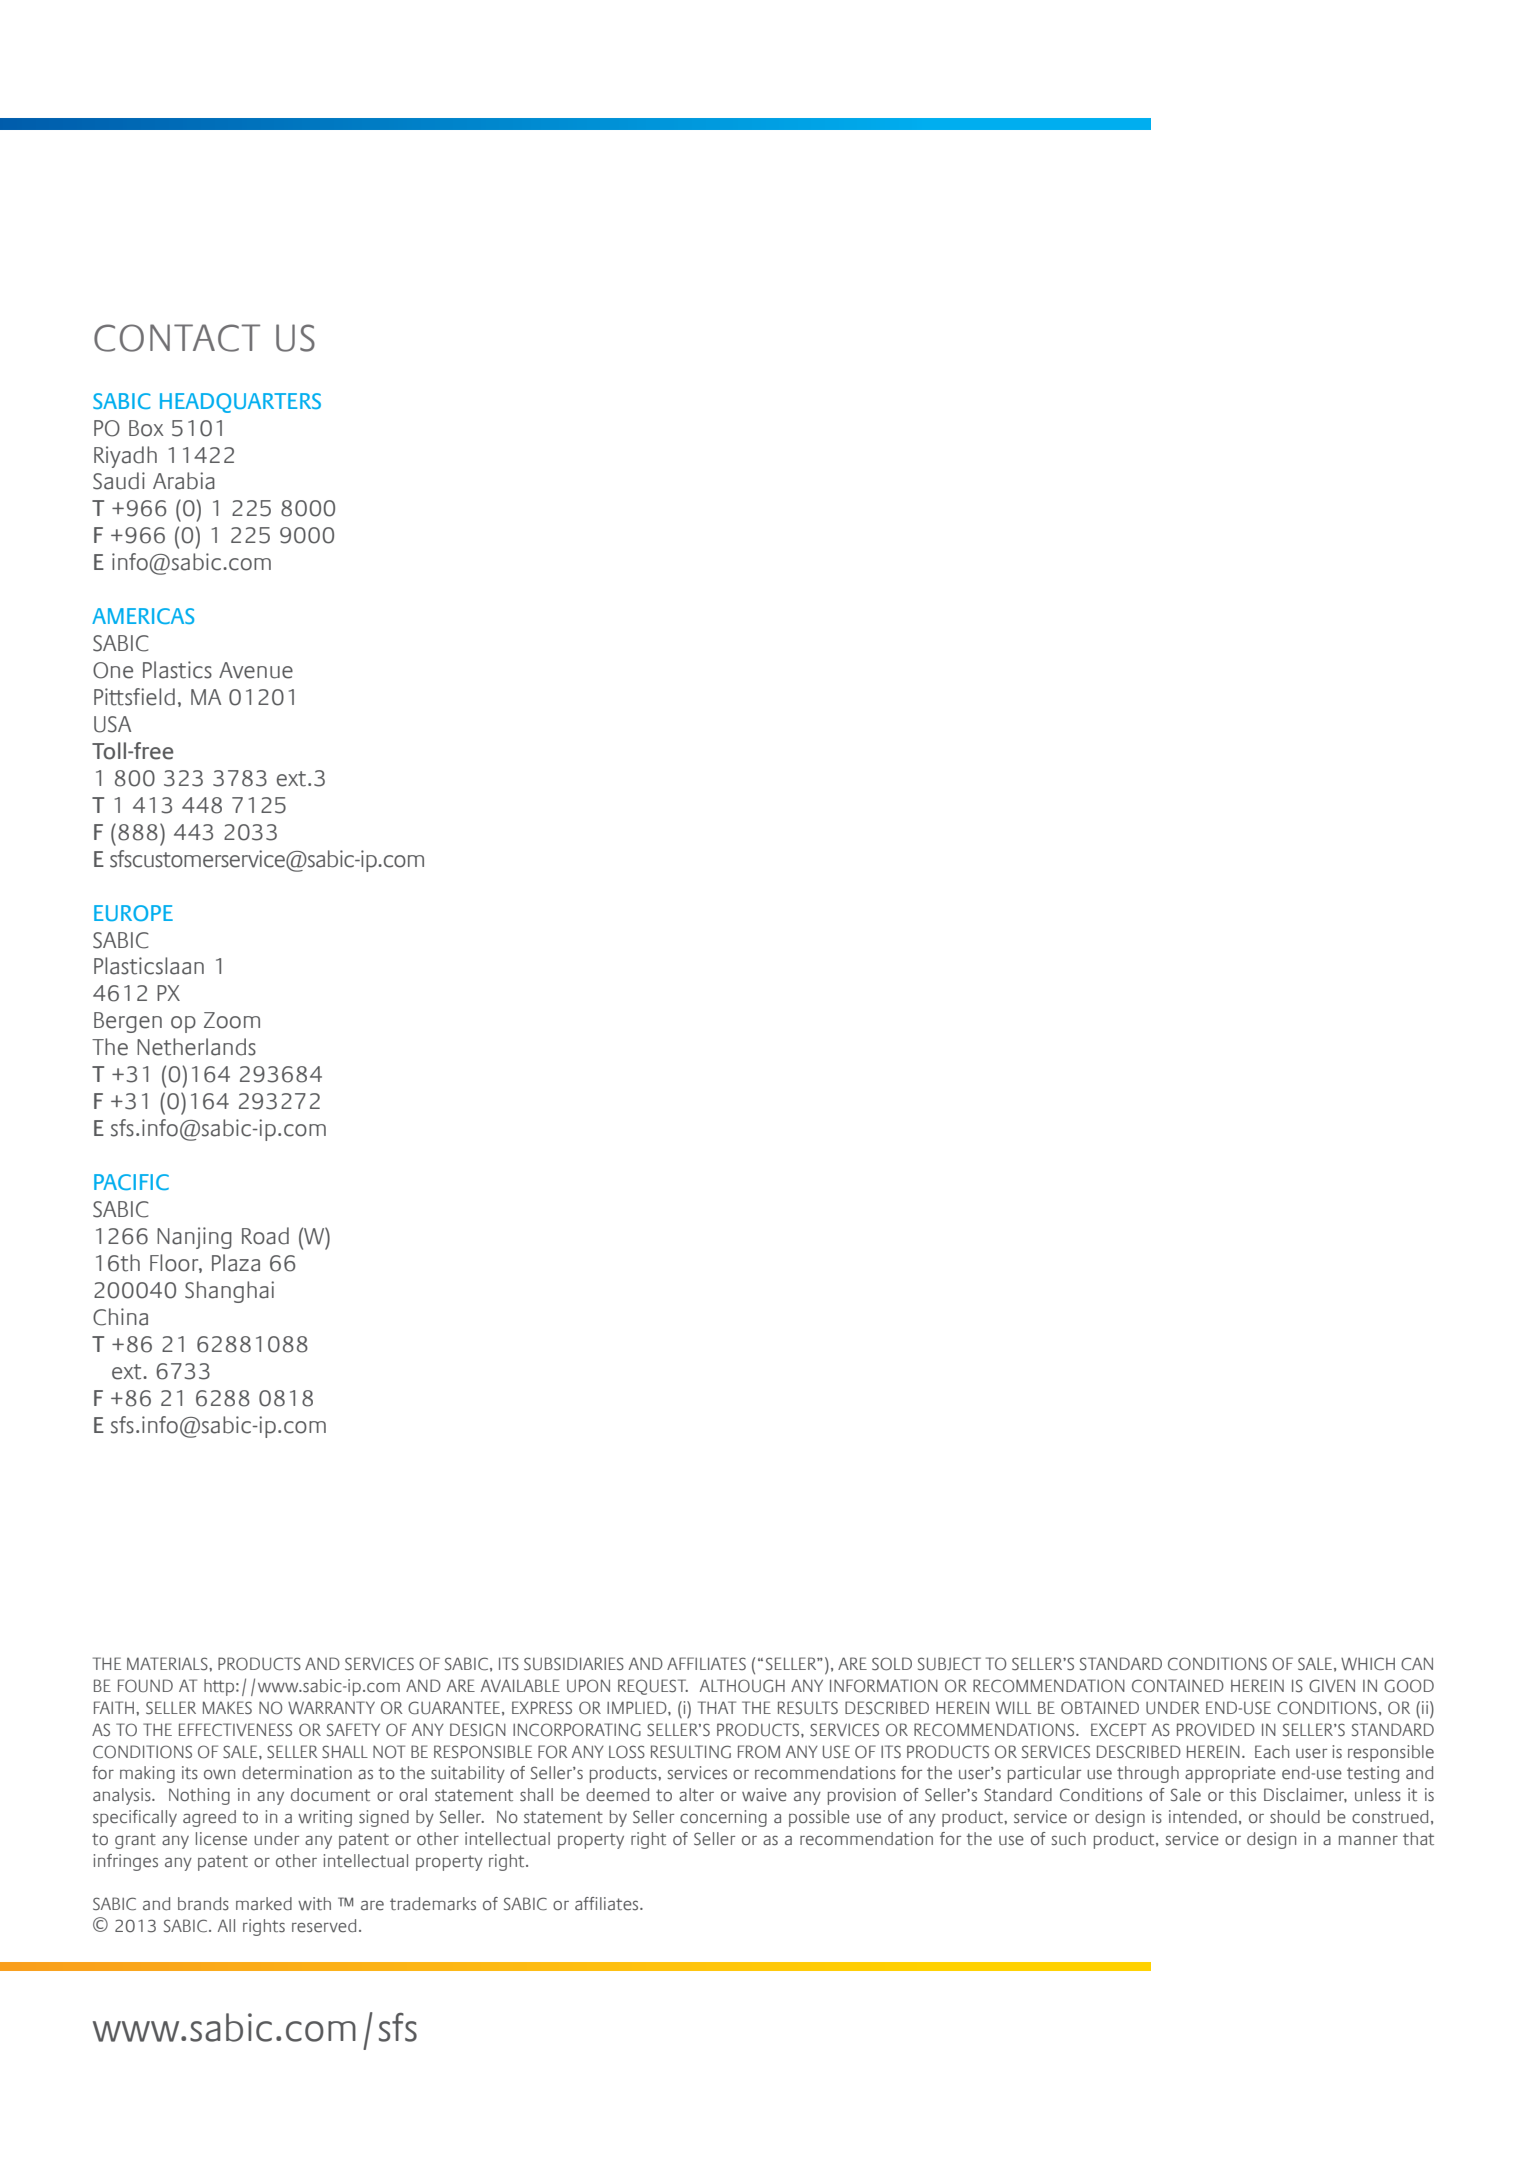 The width and height of the image is (1527, 2160). Describe the element at coordinates (892, 1664) in the image. I see `SOLD` at that location.
